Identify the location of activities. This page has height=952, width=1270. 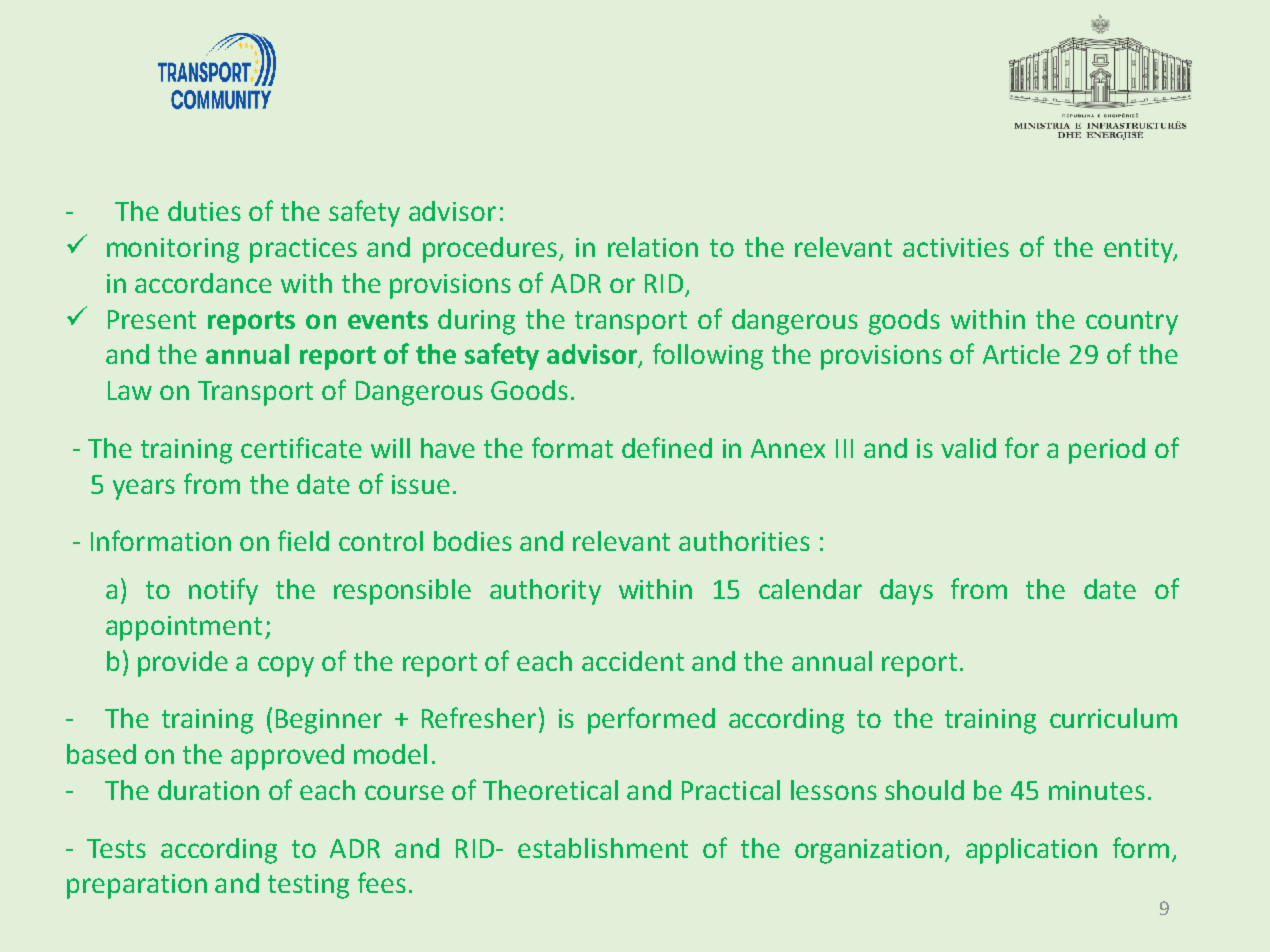
(956, 247).
